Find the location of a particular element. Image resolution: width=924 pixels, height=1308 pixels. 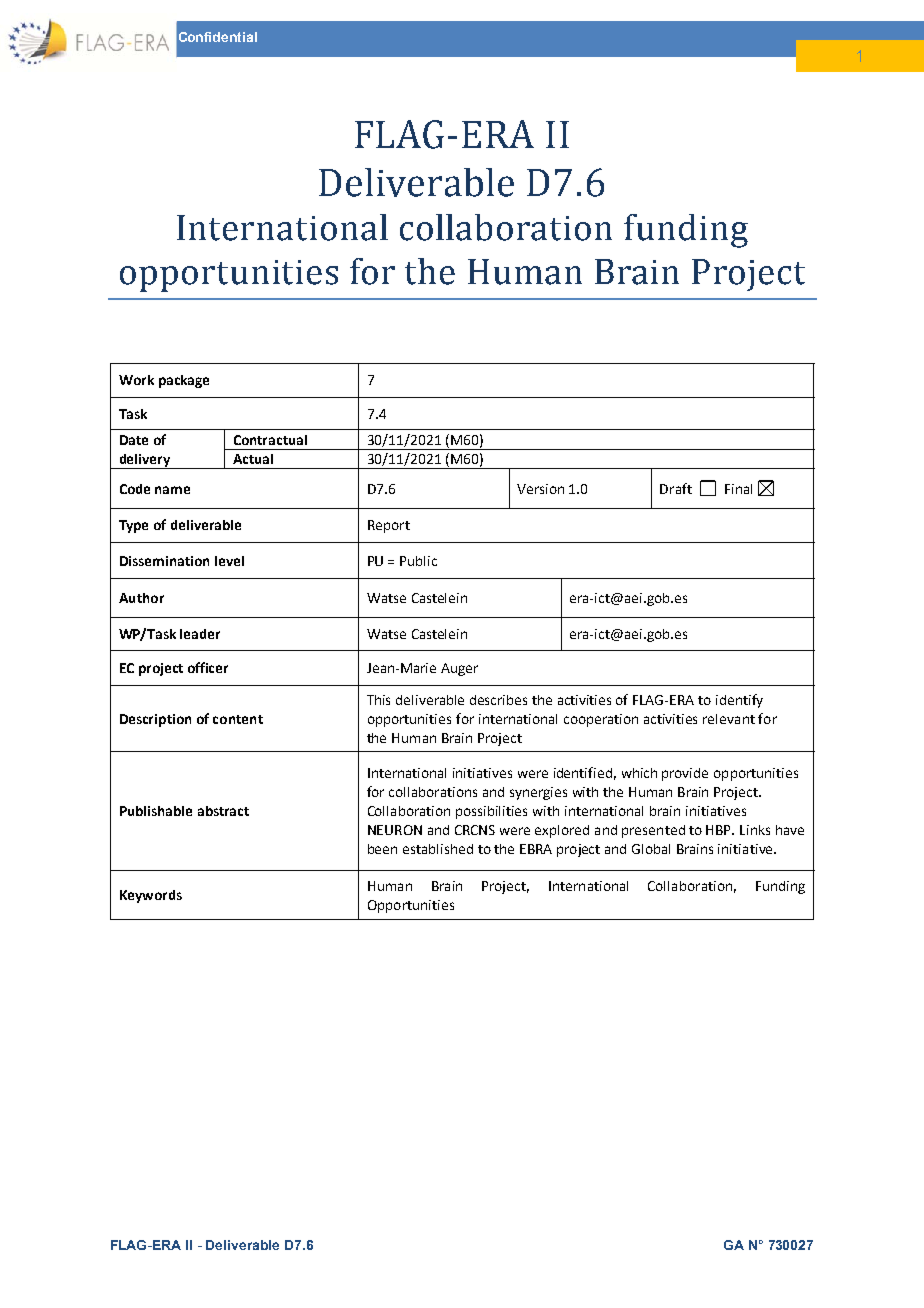

Version is located at coordinates (540, 489).
